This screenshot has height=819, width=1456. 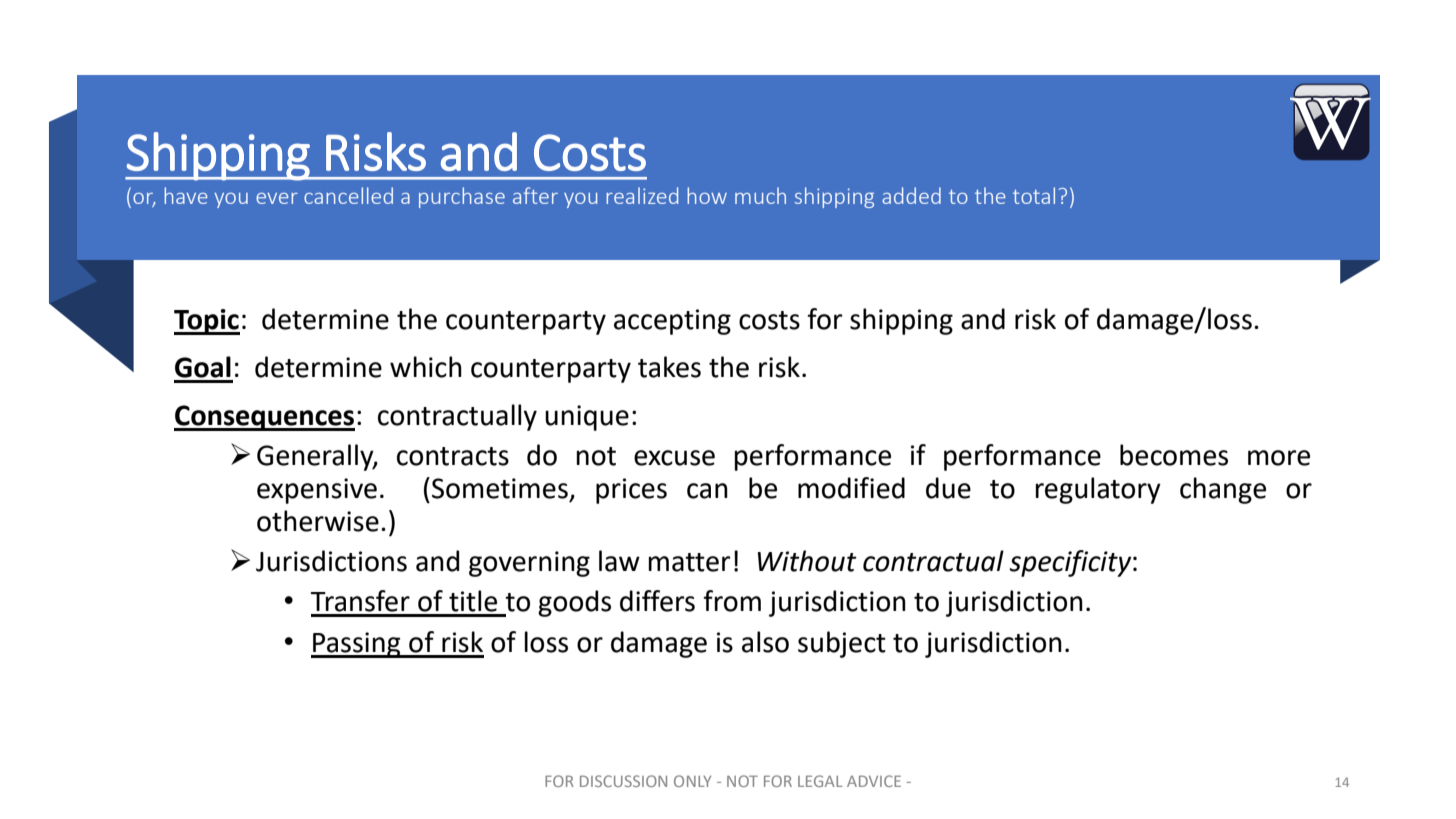 What do you see at coordinates (692, 781) in the screenshot?
I see `ONLY` at bounding box center [692, 781].
